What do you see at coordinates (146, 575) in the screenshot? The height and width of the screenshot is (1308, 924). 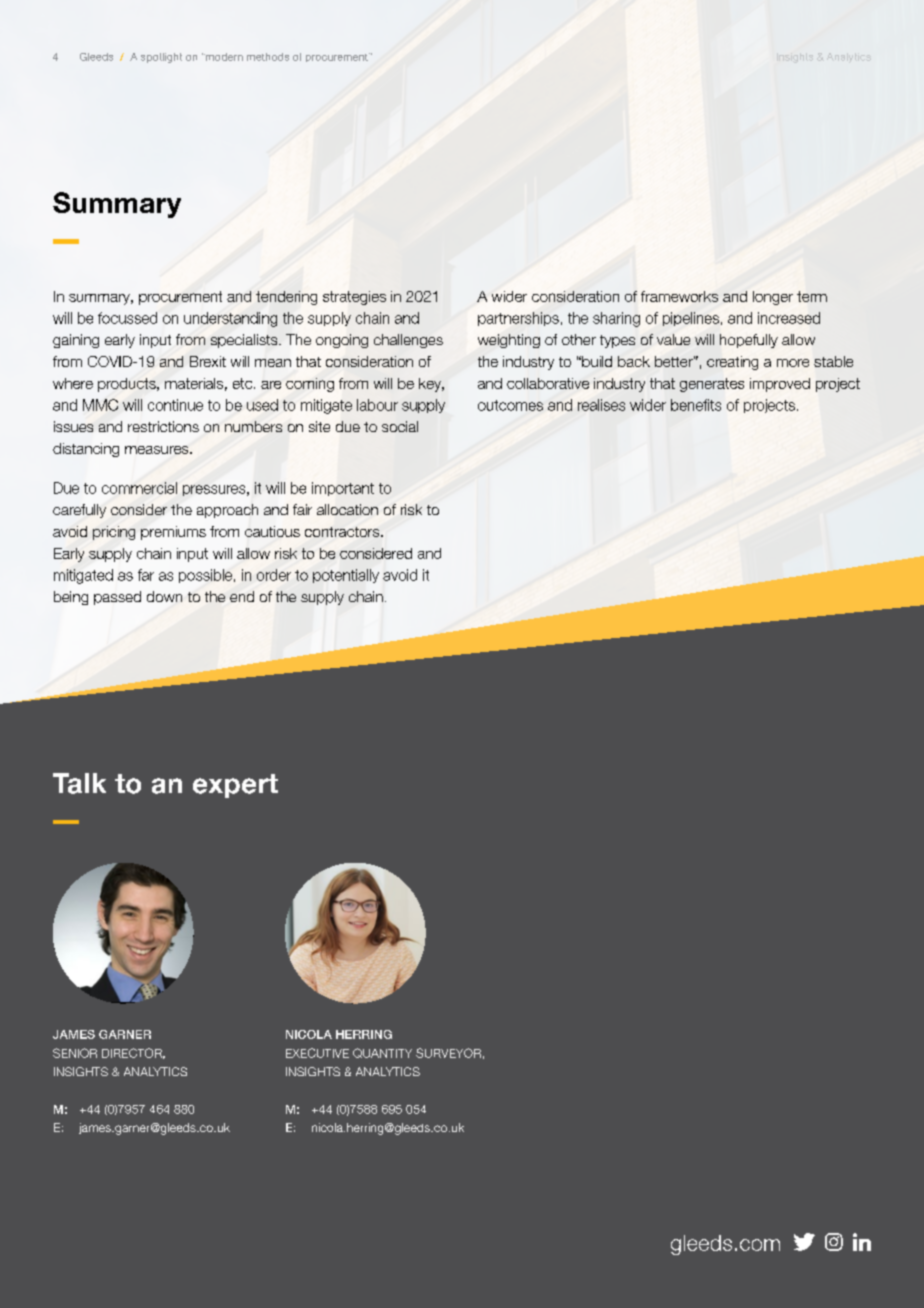 I see `far` at bounding box center [146, 575].
